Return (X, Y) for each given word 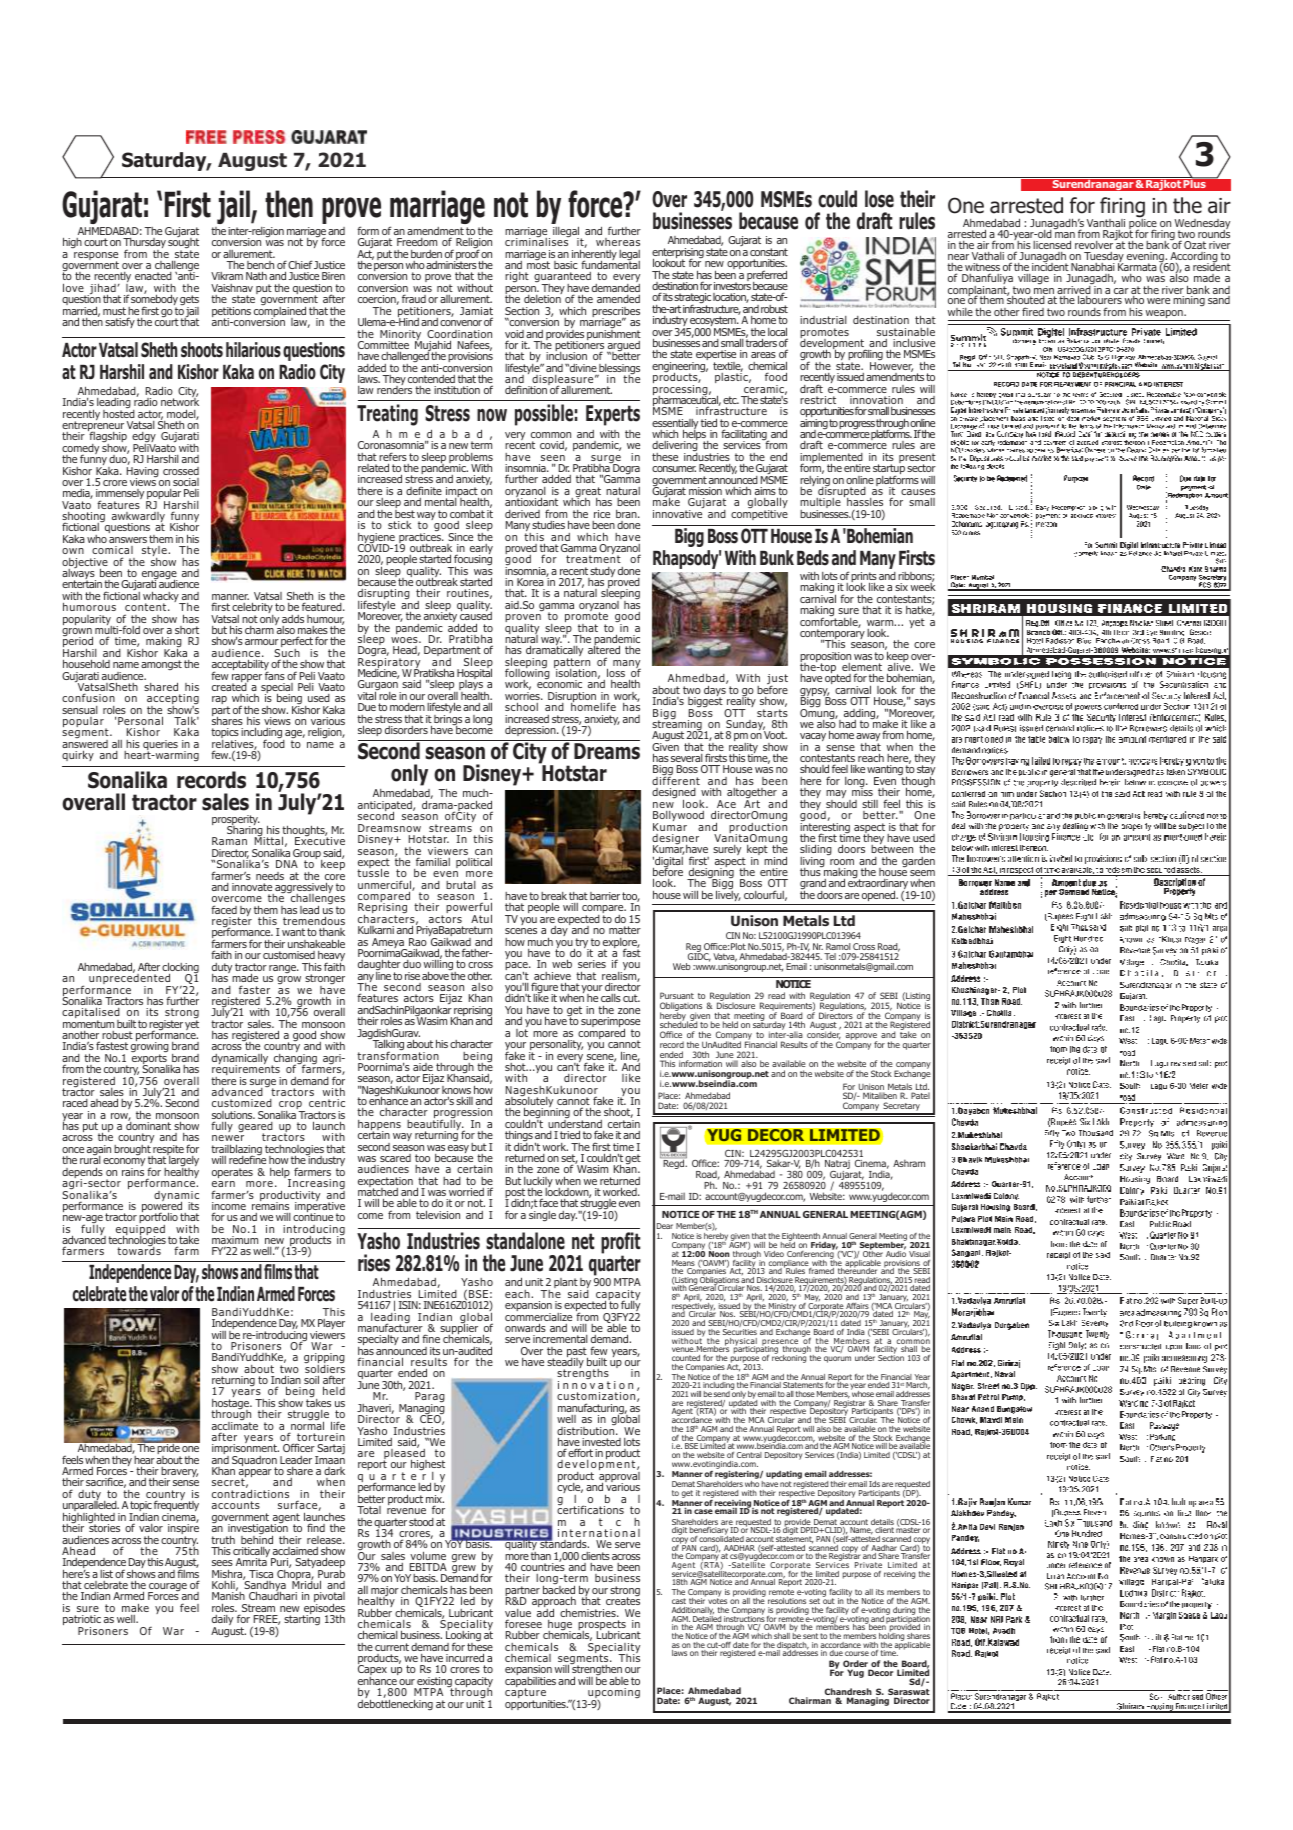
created (230, 686)
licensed (1052, 244)
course (857, 1653)
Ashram (909, 1163)
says (924, 703)
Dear (665, 1226)
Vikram (227, 276)
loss (616, 672)
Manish (228, 1597)
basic (566, 265)
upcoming (613, 1695)
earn (223, 1184)
